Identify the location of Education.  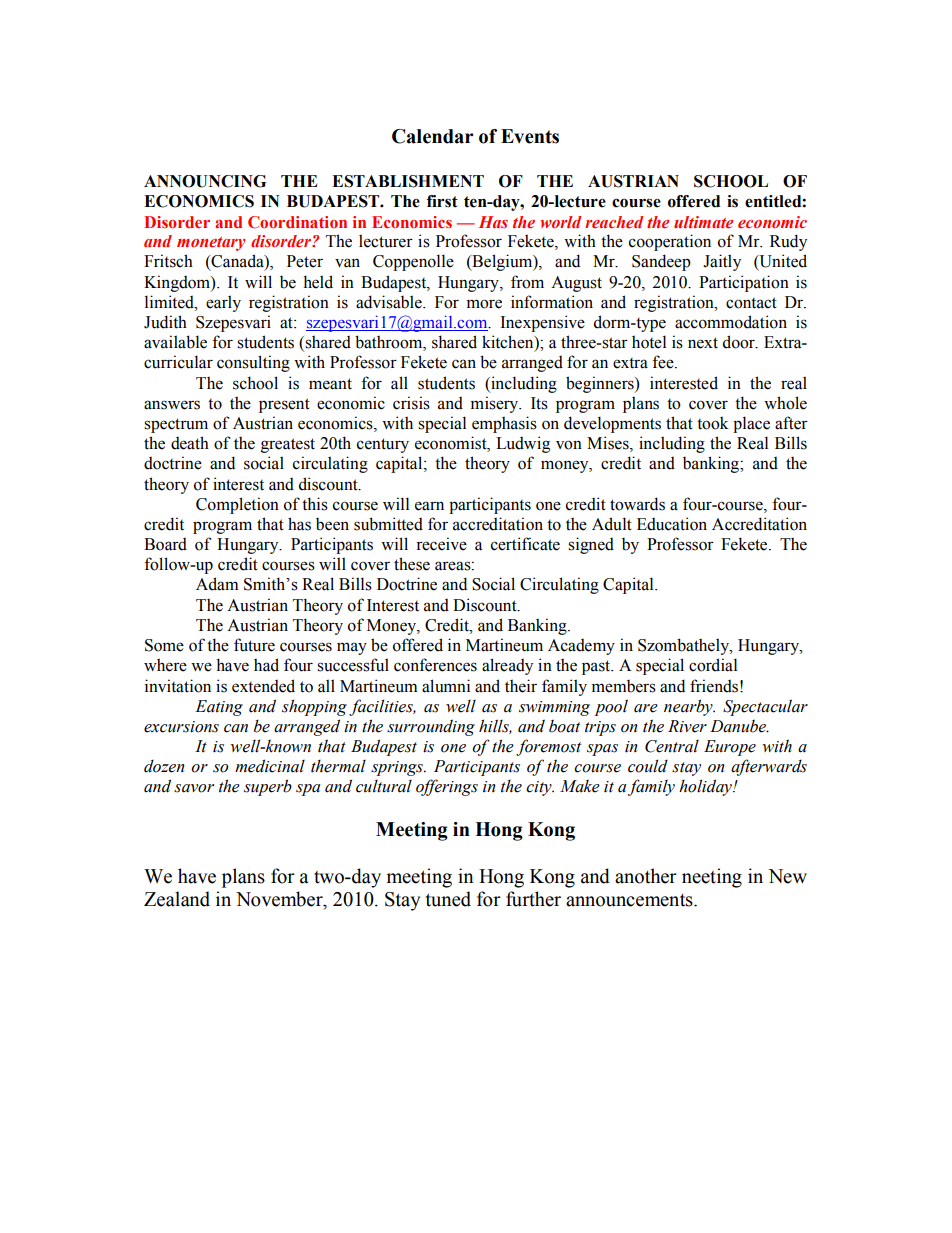
(672, 524).
